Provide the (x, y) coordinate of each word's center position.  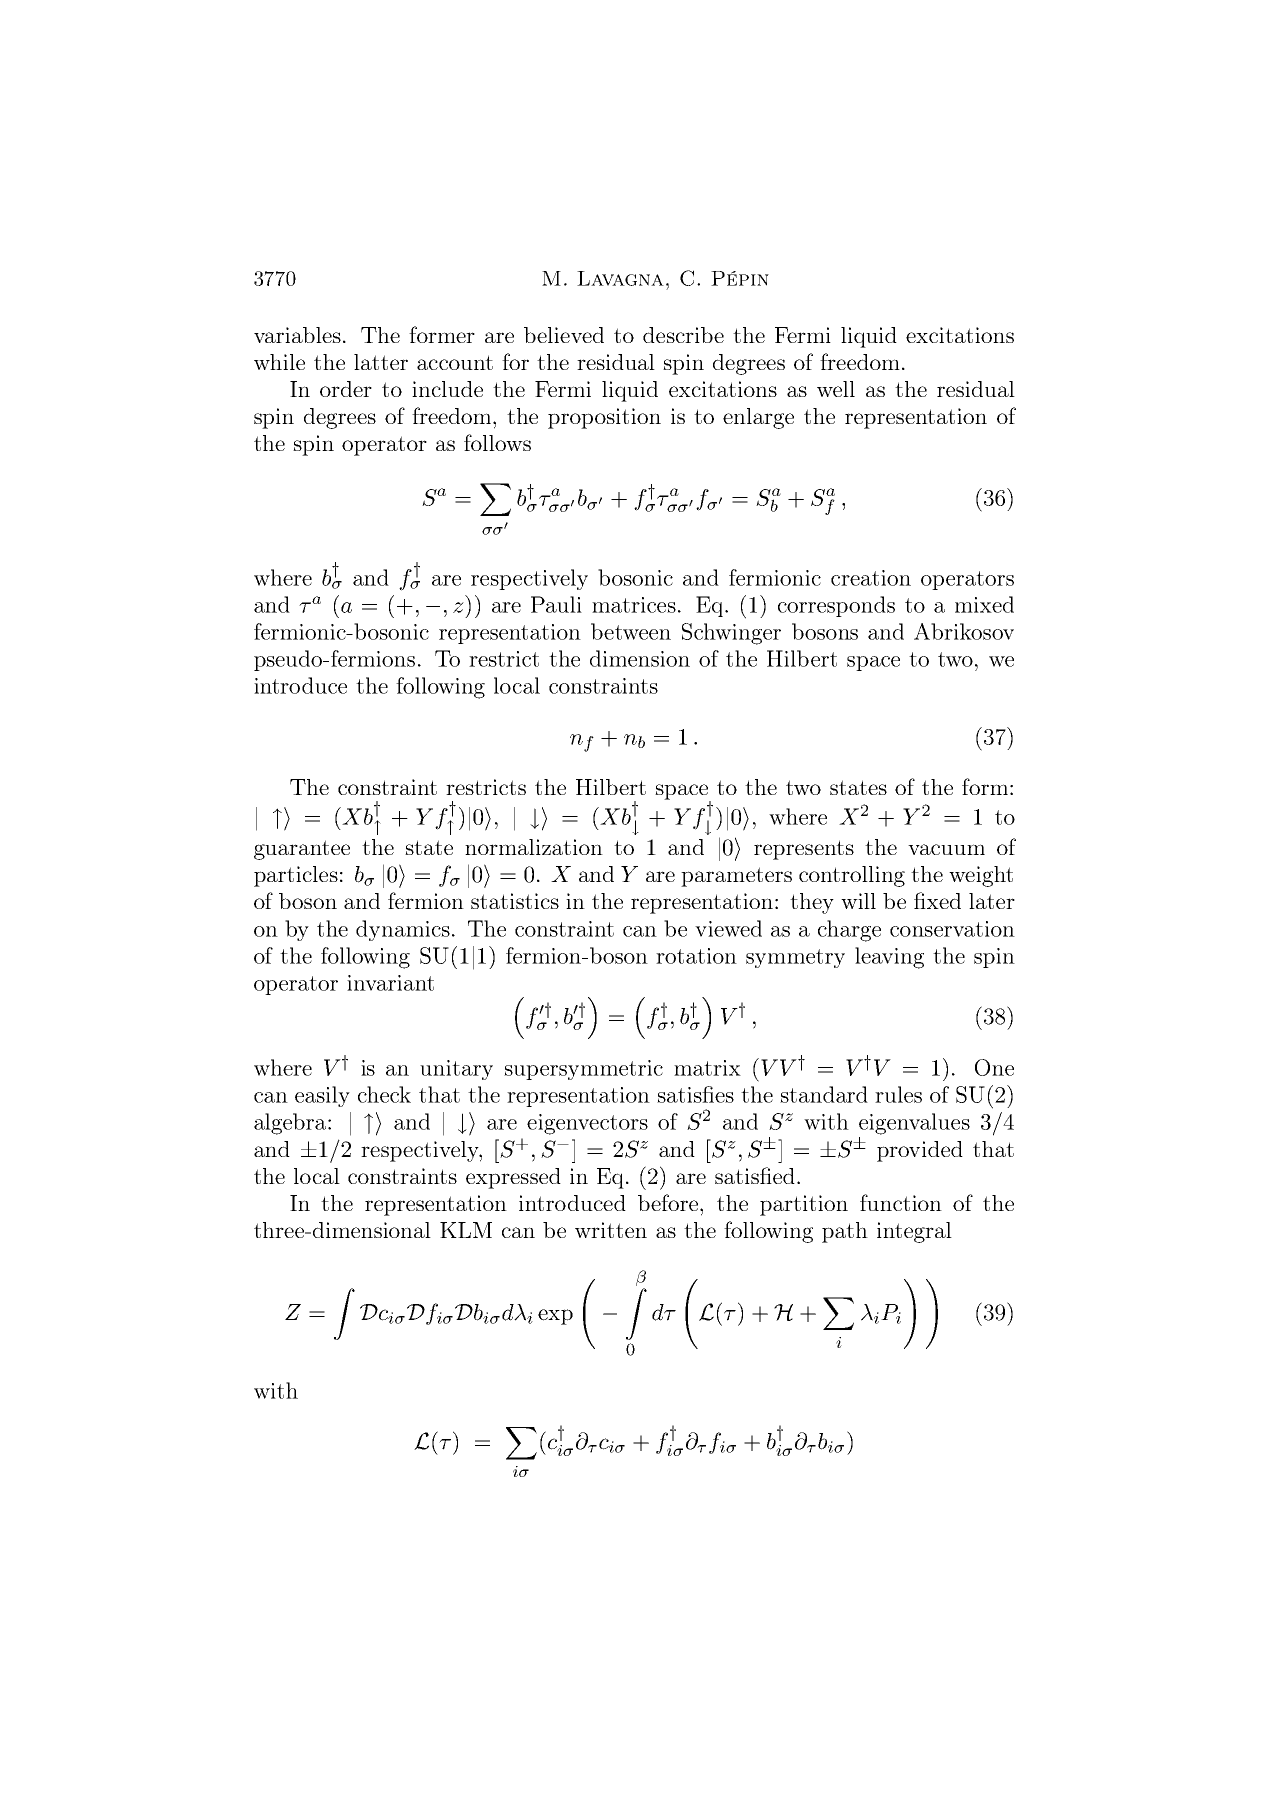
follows (497, 442)
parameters (736, 877)
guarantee (302, 850)
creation (871, 578)
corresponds (836, 606)
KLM (466, 1230)
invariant (390, 983)
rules (898, 1094)
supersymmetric (583, 1070)
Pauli (556, 604)
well (836, 389)
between (631, 631)
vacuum (946, 849)
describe (683, 335)
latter (381, 362)
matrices (634, 605)
